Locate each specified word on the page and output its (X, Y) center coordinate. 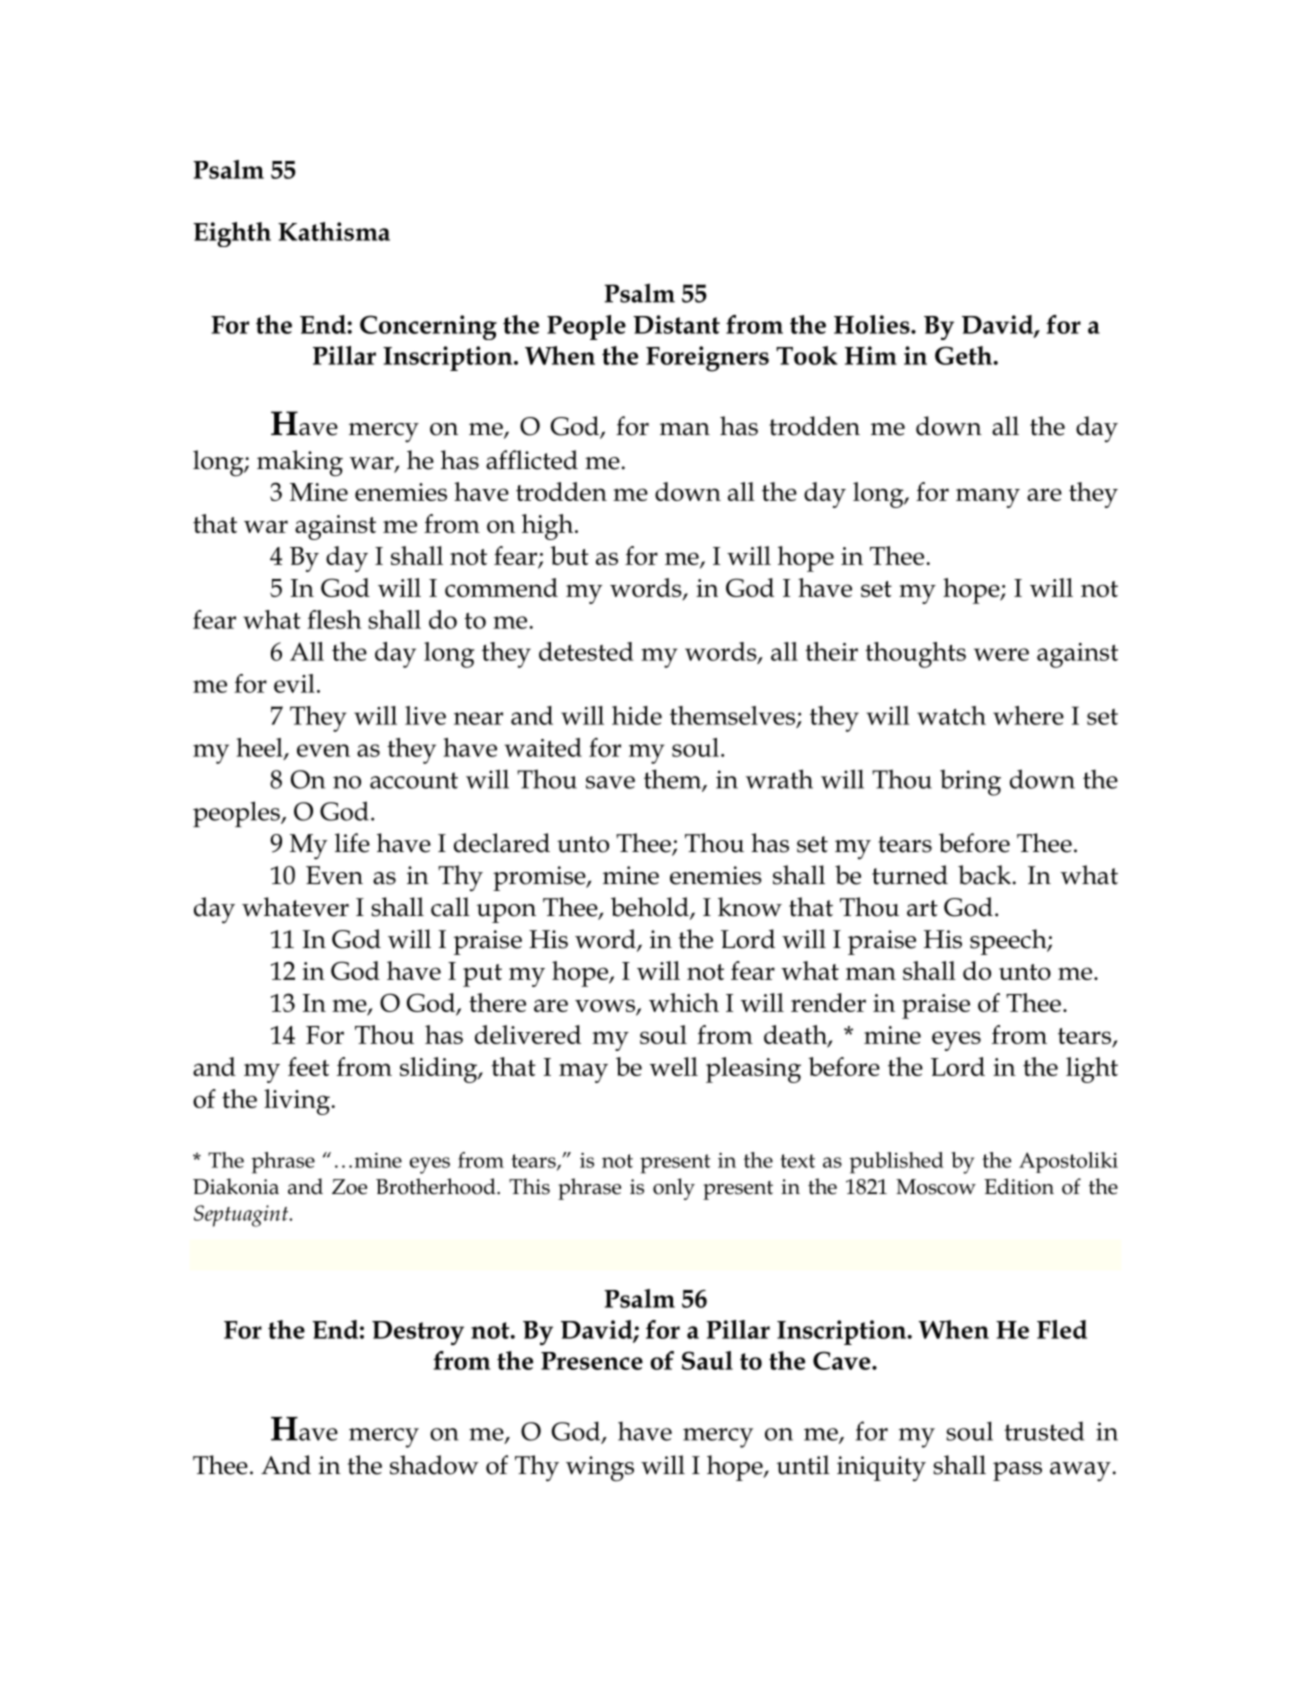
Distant (676, 324)
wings (600, 1469)
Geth (964, 355)
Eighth (232, 234)
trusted (1044, 1431)
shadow (434, 1465)
